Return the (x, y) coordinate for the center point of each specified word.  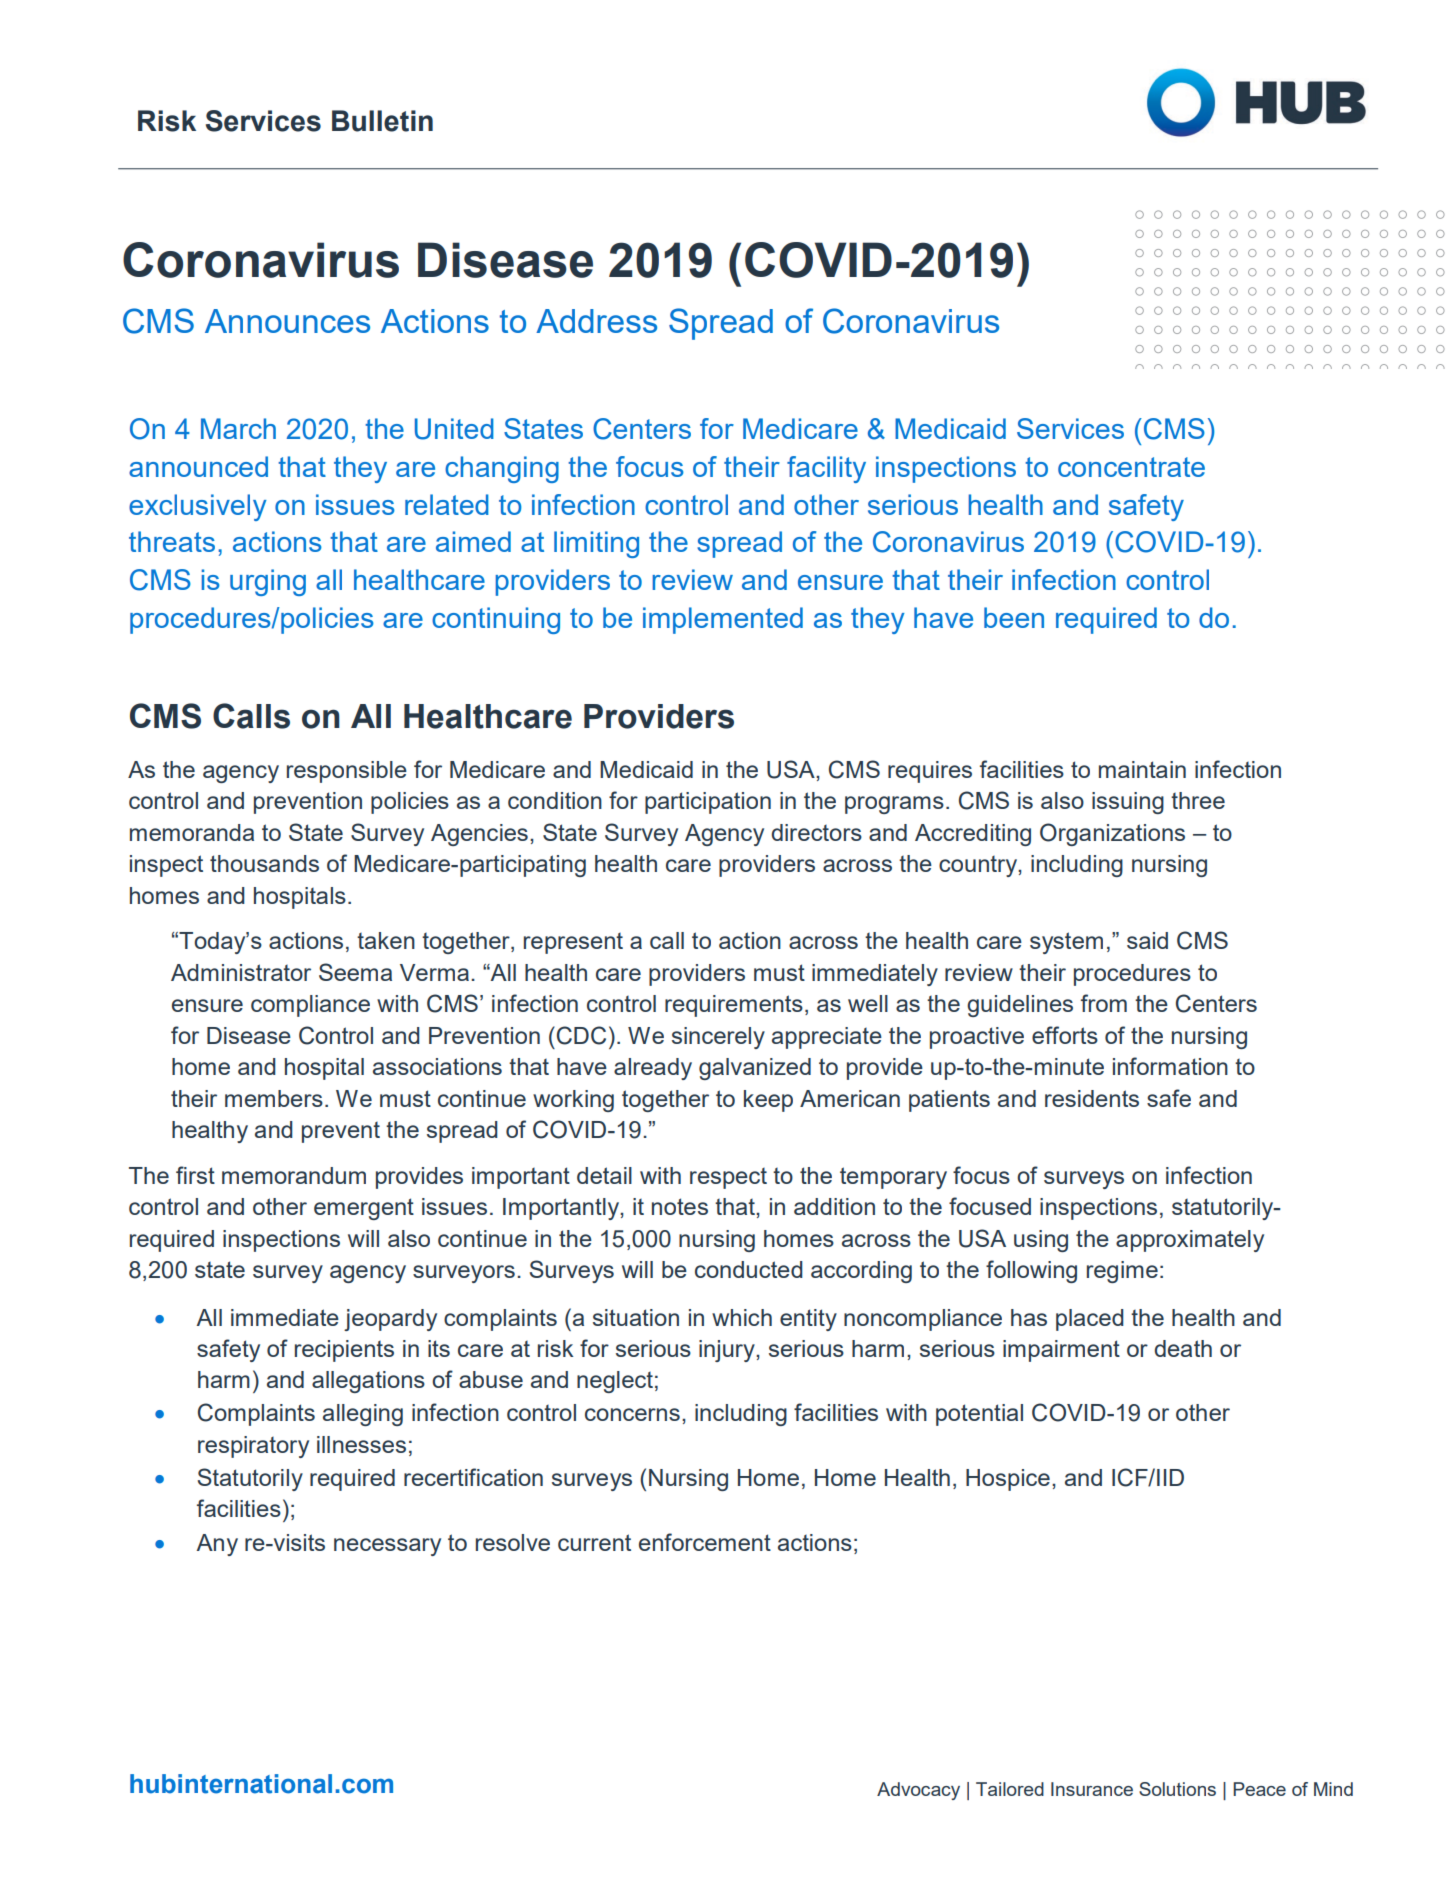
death (1183, 1348)
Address (596, 321)
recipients (344, 1351)
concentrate (1131, 467)
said (1147, 940)
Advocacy (918, 1791)
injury (728, 1351)
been (1014, 617)
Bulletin (382, 121)
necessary (387, 1547)
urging (268, 582)
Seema (355, 972)
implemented (723, 620)
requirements (734, 1006)
